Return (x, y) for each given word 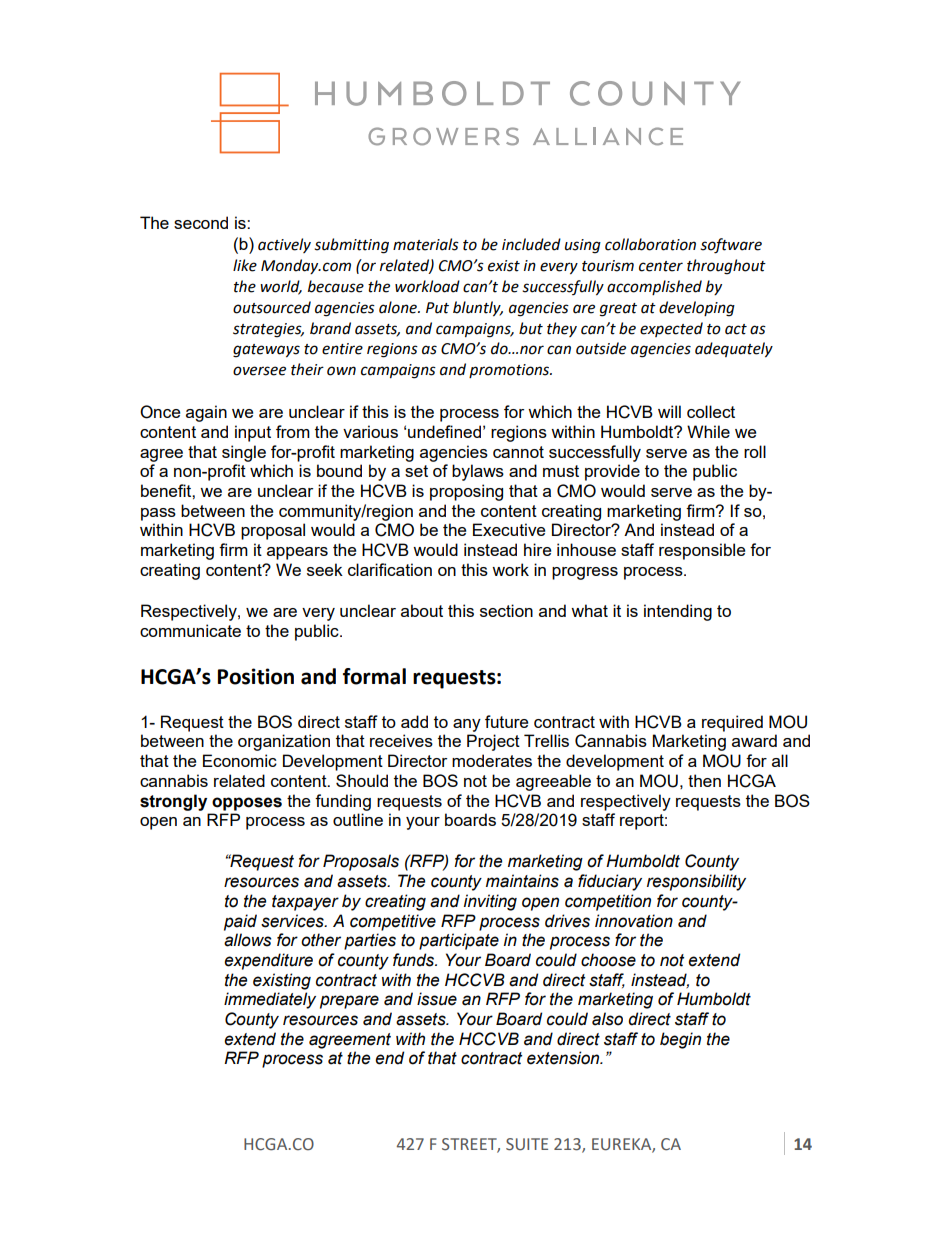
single (244, 453)
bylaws (478, 472)
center (661, 266)
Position (256, 676)
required (732, 723)
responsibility (696, 882)
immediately (270, 1000)
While (708, 431)
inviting (490, 902)
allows (247, 940)
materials (426, 244)
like (245, 265)
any (467, 725)
